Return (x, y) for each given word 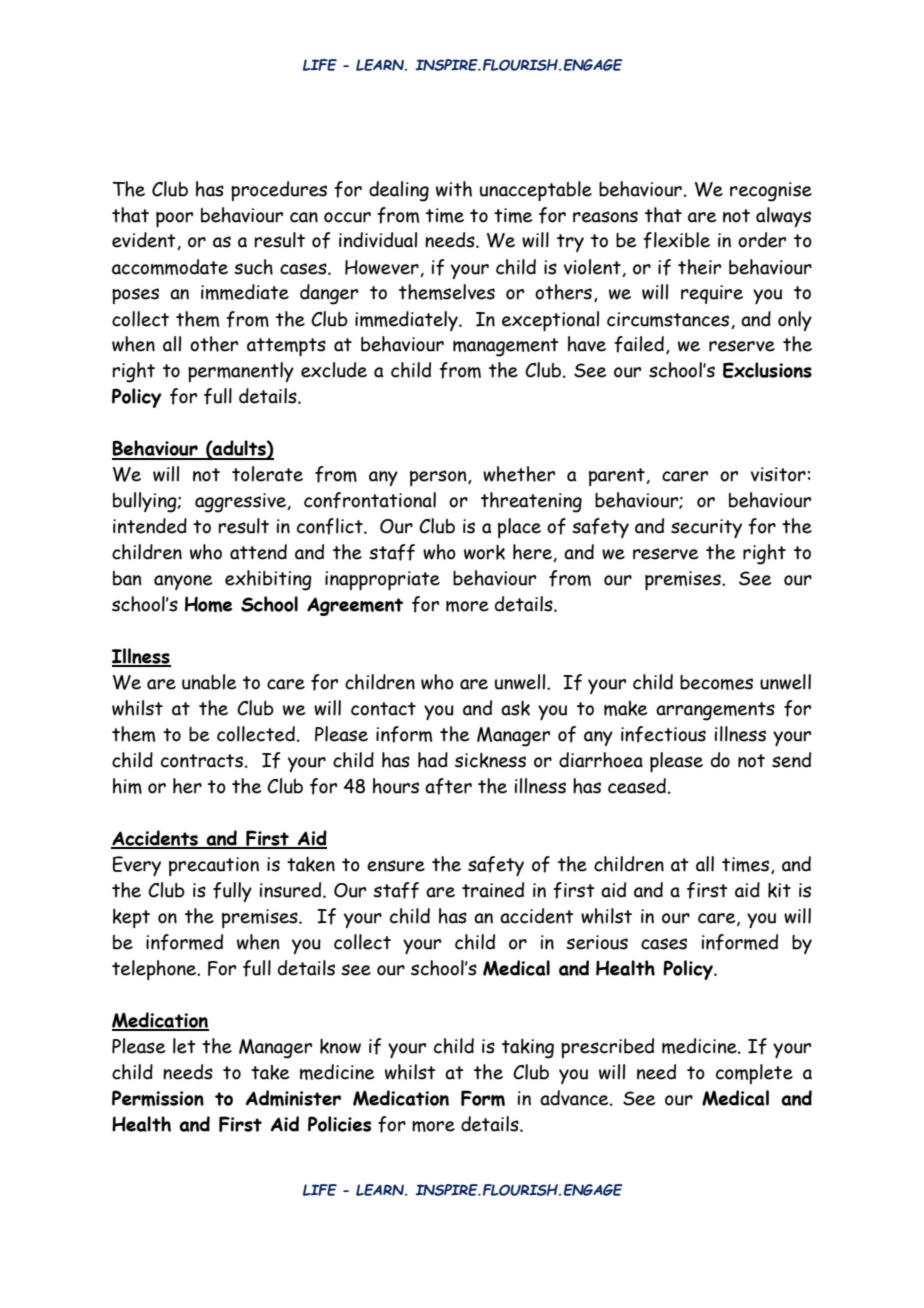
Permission (158, 1098)
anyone (183, 582)
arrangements (715, 711)
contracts (202, 761)
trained (493, 890)
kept (131, 918)
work (484, 552)
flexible (676, 240)
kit (779, 890)
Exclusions (767, 370)
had (433, 760)
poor (174, 219)
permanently (241, 372)
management (506, 347)
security (706, 528)
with (454, 189)
